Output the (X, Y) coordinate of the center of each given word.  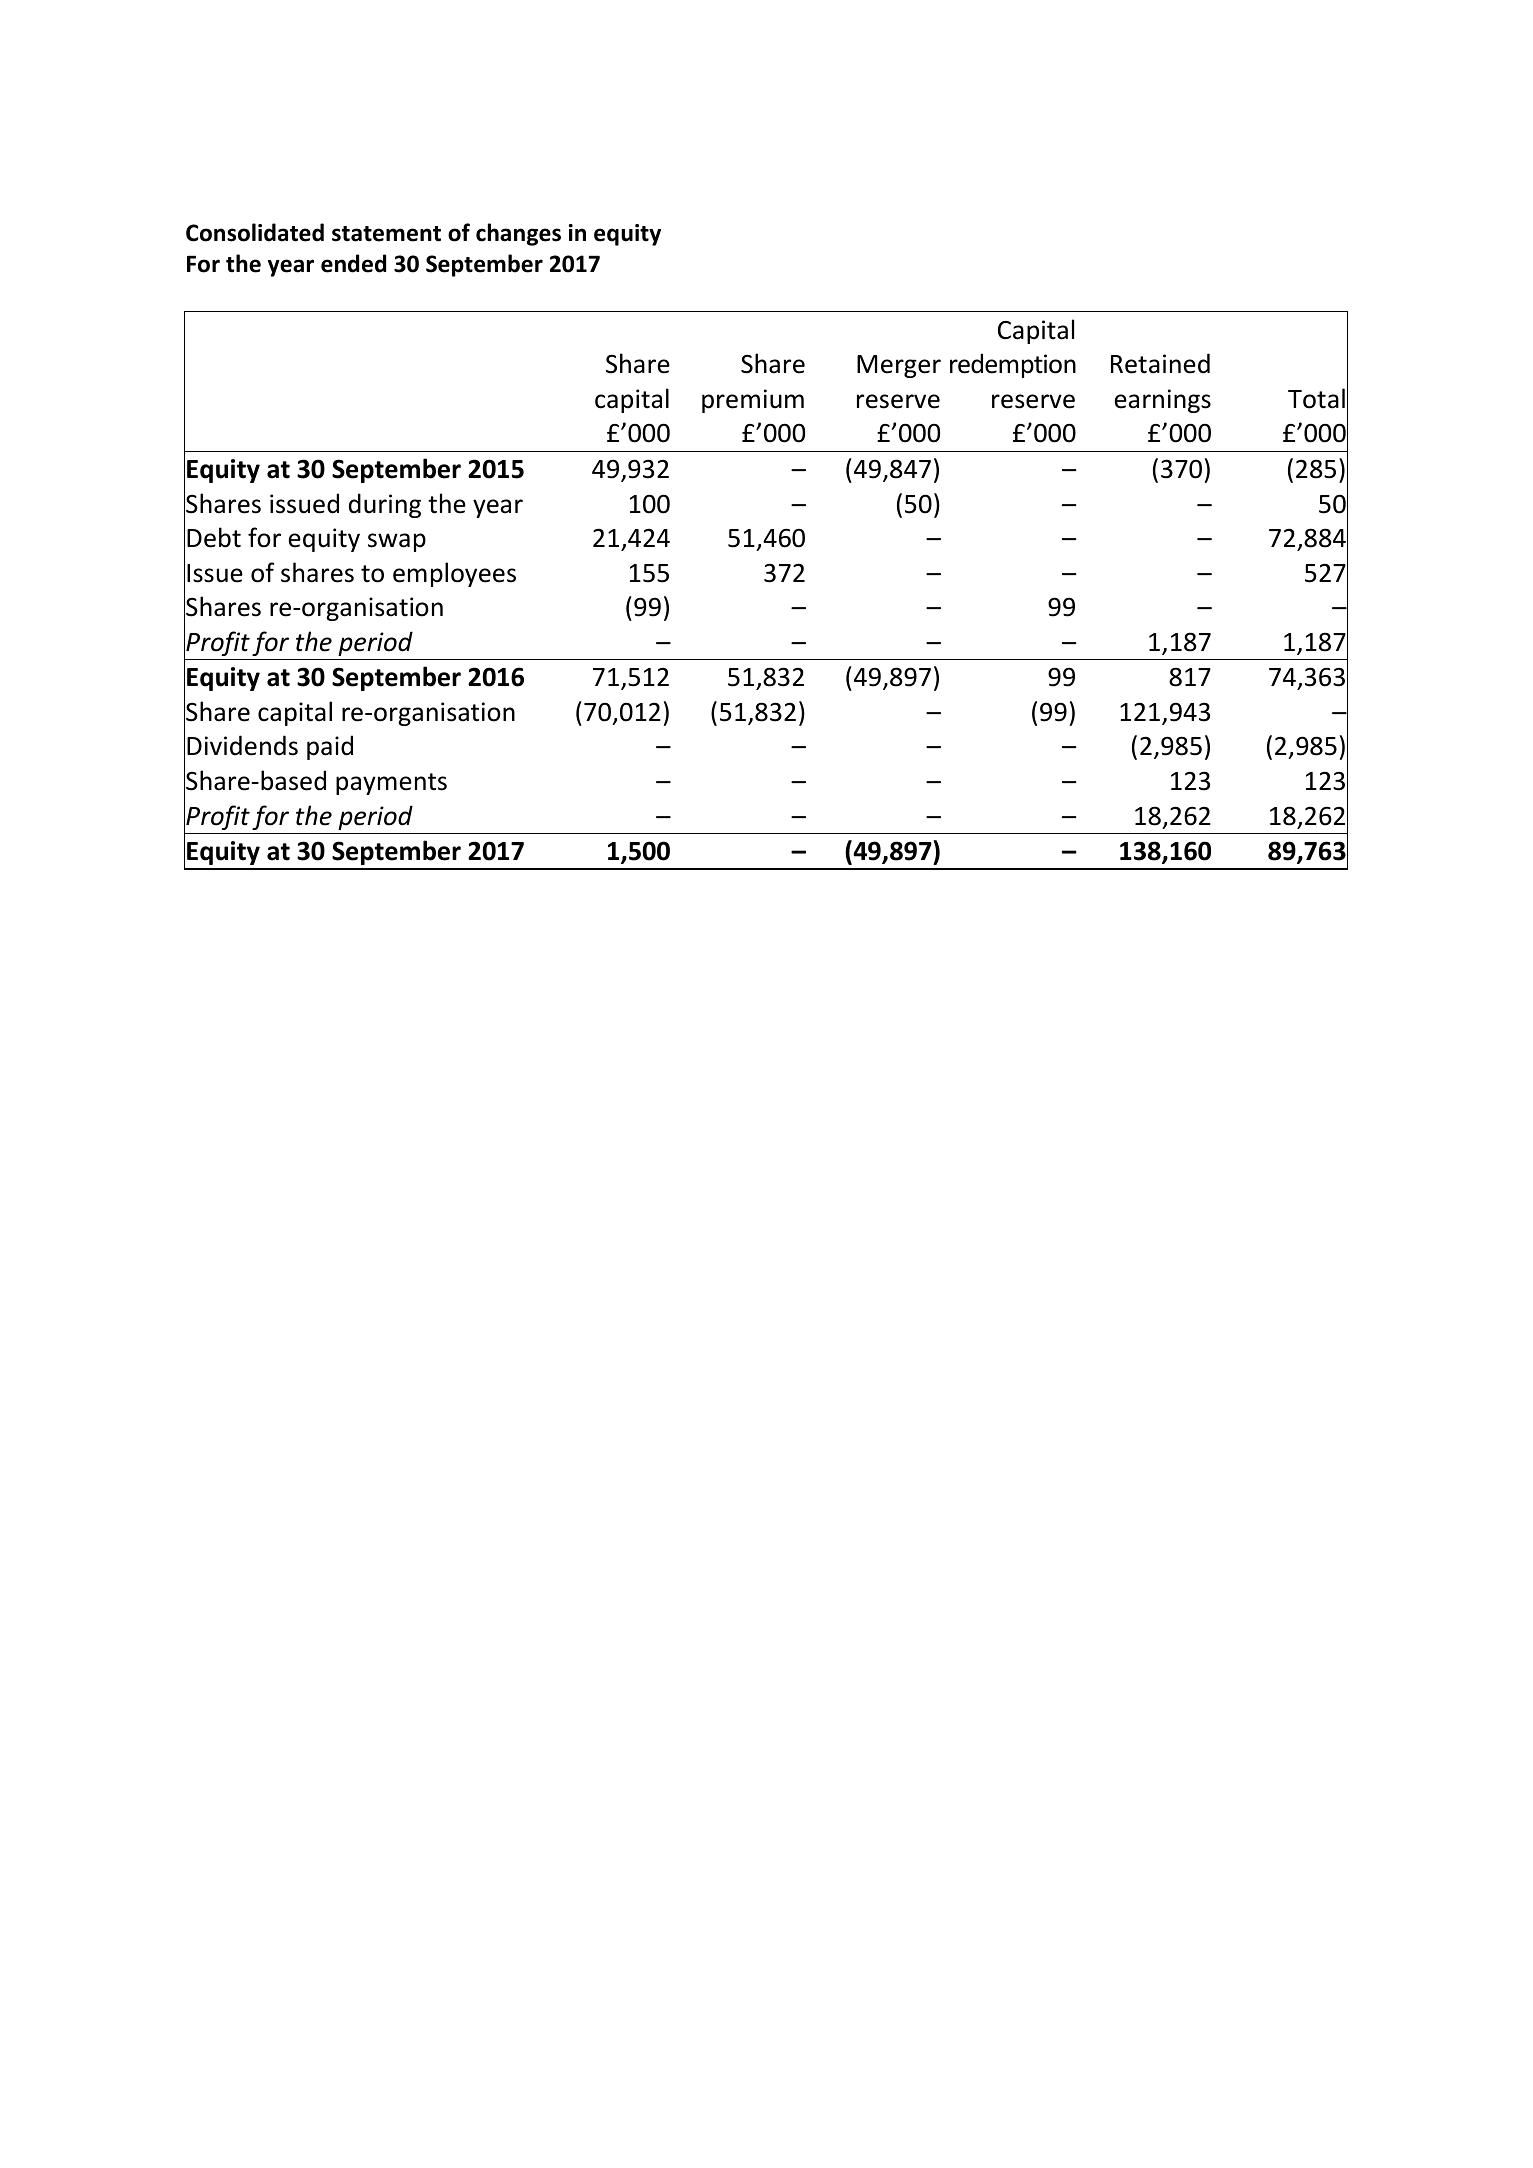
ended (353, 263)
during (385, 505)
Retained (1160, 363)
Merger (899, 366)
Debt (214, 537)
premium (753, 401)
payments (391, 784)
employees (454, 574)
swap (397, 542)
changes (518, 234)
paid (330, 747)
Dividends (242, 745)
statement (386, 234)
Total (1316, 398)
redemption (1013, 365)
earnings (1162, 401)
